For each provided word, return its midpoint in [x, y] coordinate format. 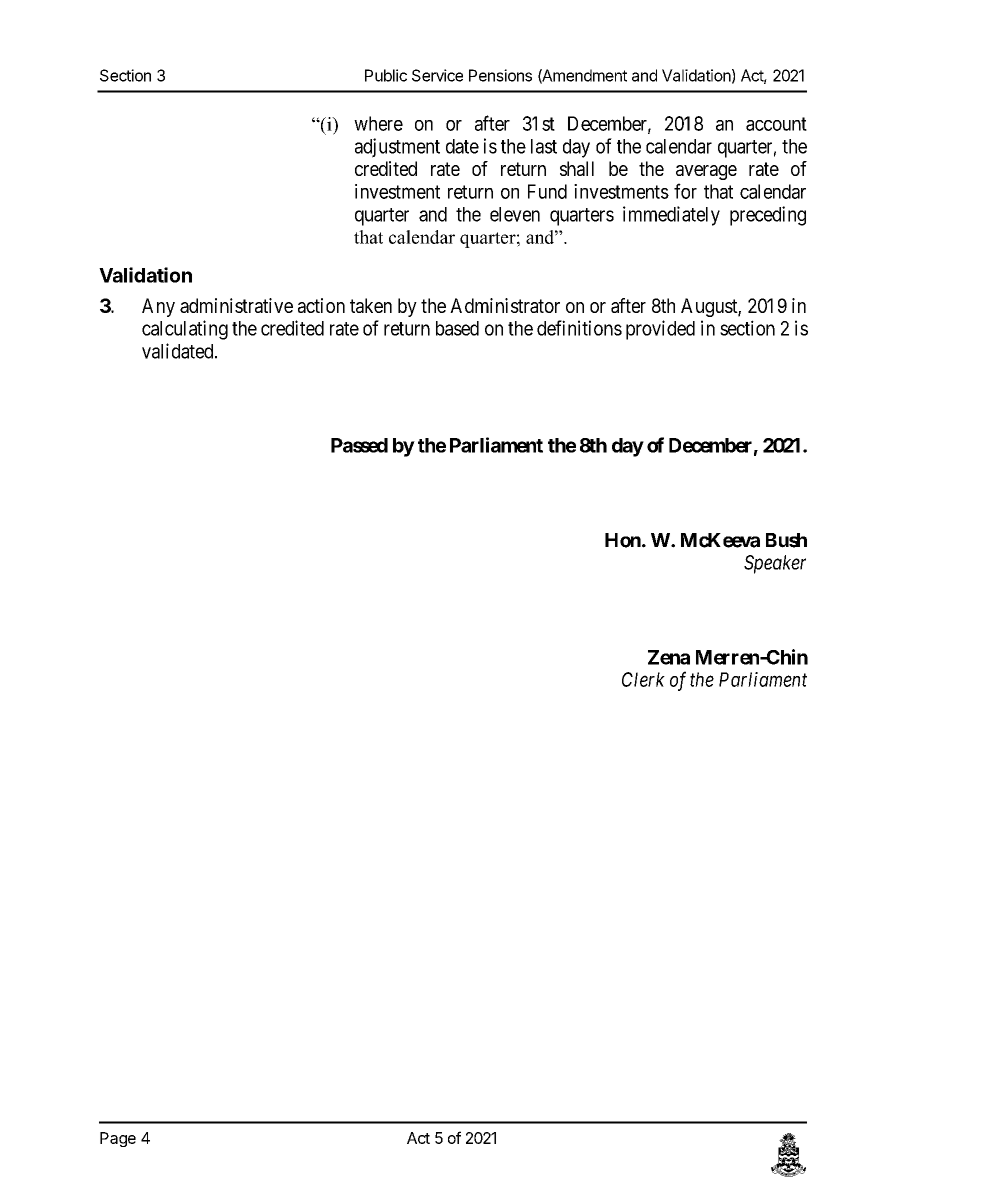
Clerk [643, 679]
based [457, 328]
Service [437, 75]
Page [118, 1139]
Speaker [775, 564]
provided [660, 330]
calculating [185, 330]
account [776, 124]
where [378, 123]
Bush [786, 540]
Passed [359, 445]
